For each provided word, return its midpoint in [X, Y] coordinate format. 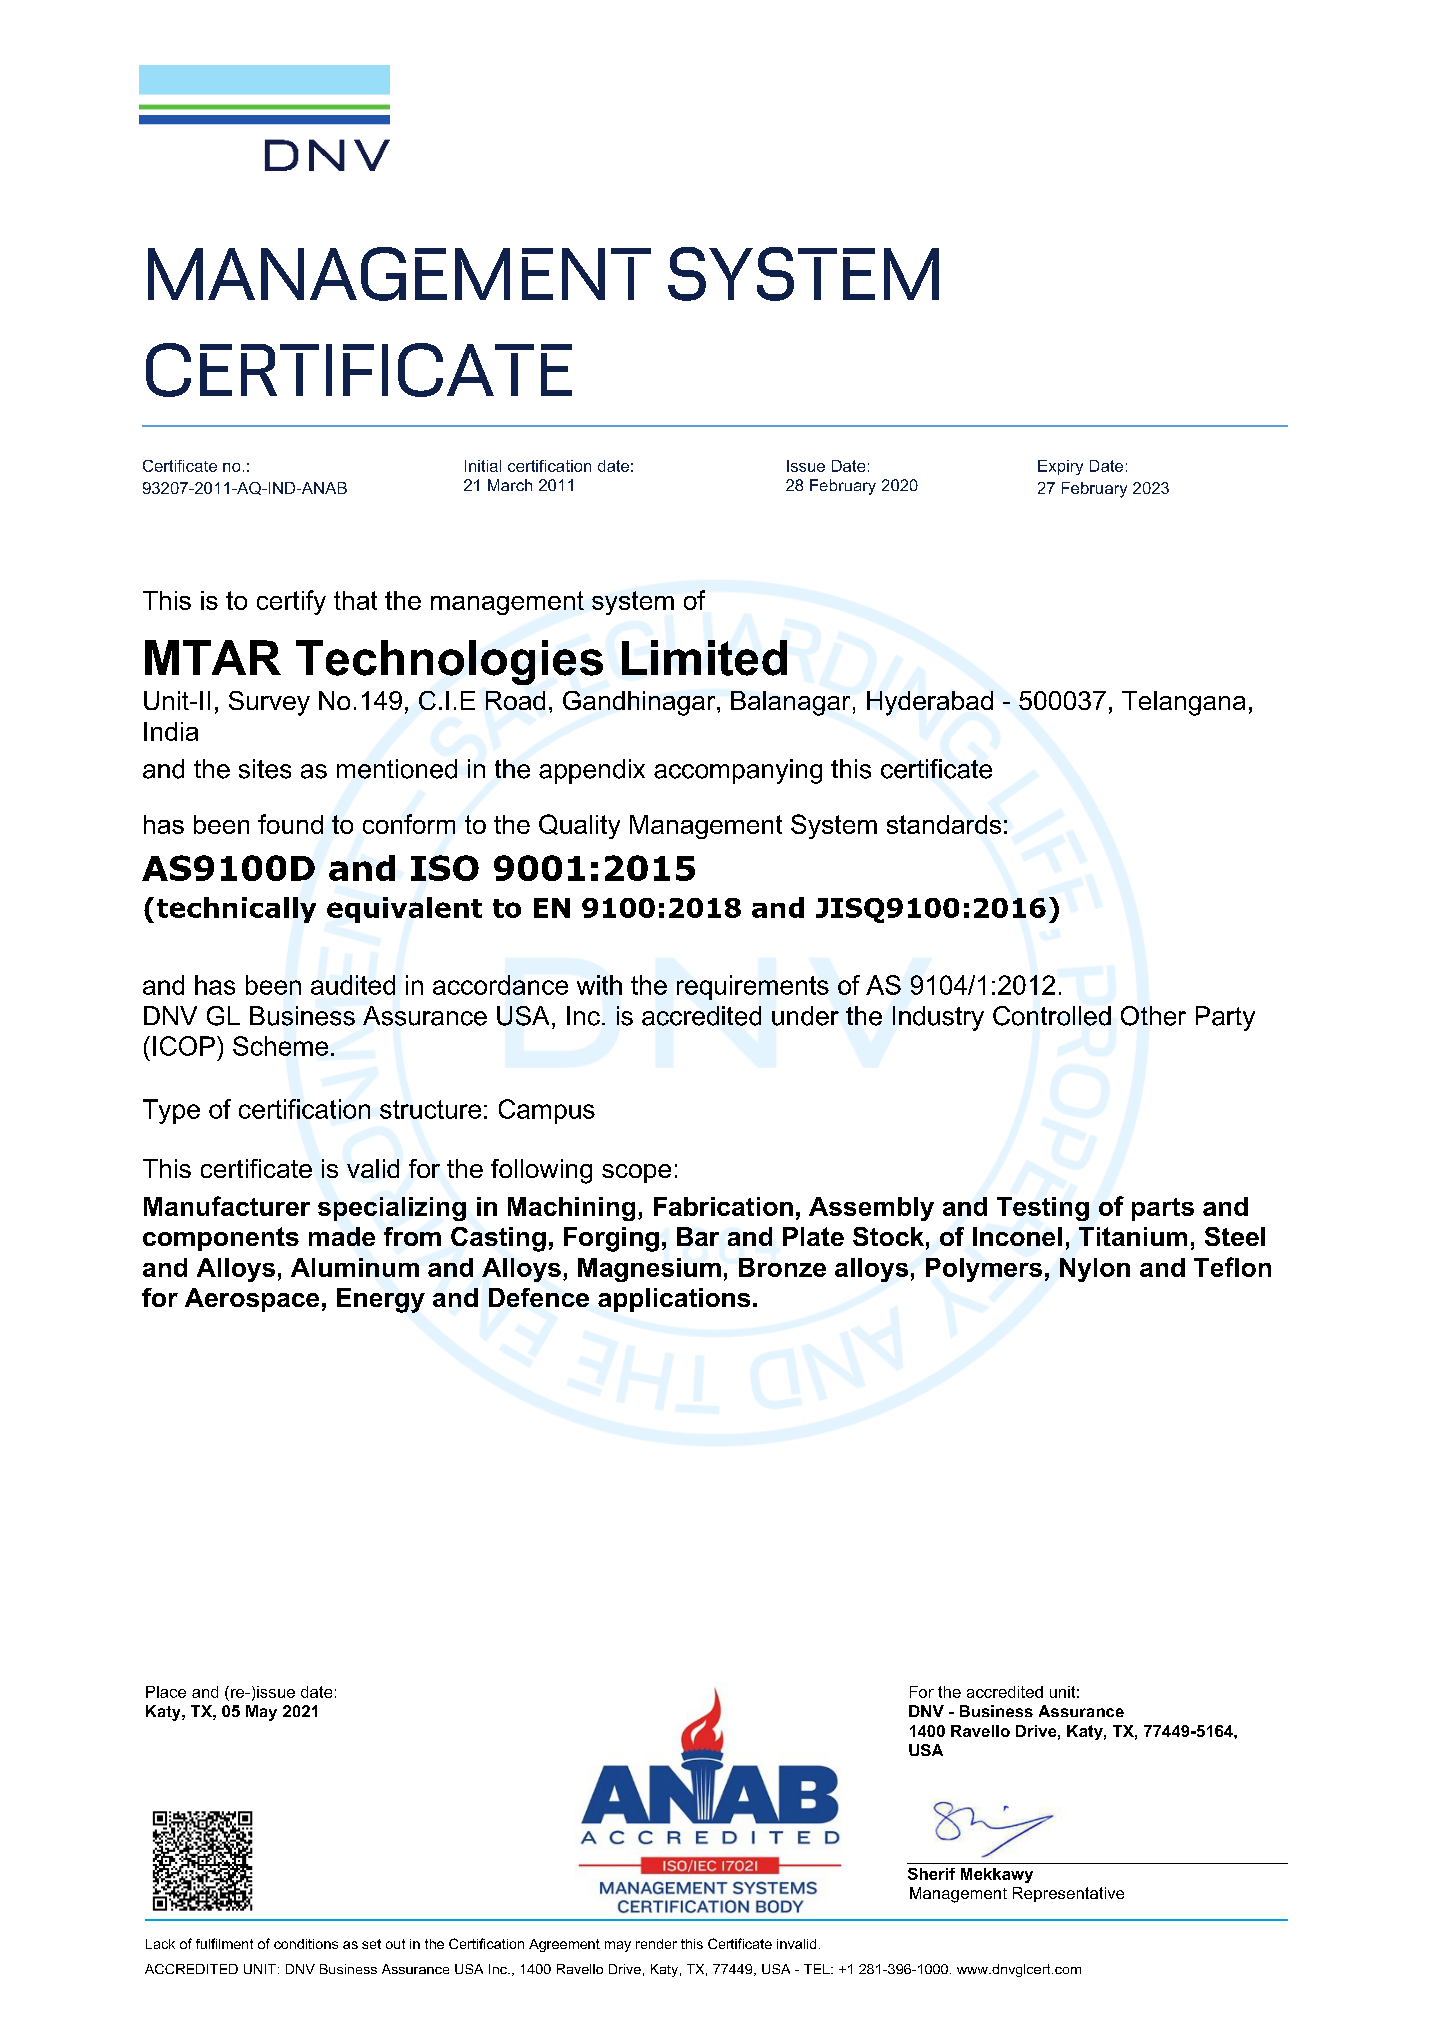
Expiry [1060, 467]
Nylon [1095, 1270]
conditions [306, 1944]
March [510, 485]
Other [1153, 1016]
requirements [753, 987]
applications [674, 1300]
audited [353, 985]
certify [291, 602]
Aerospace [252, 1300]
